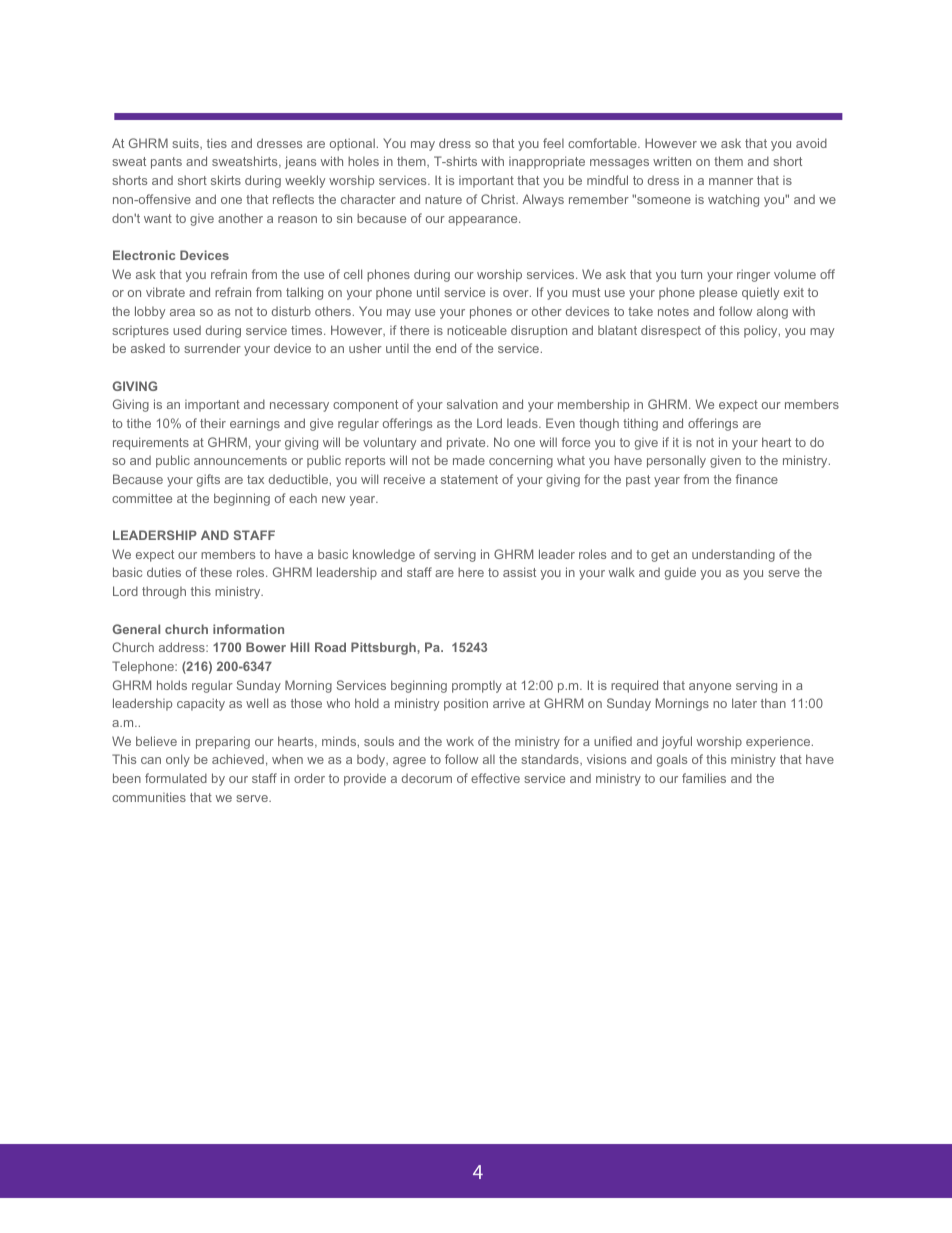  What do you see at coordinates (240, 460) in the screenshot?
I see `announcements` at bounding box center [240, 460].
